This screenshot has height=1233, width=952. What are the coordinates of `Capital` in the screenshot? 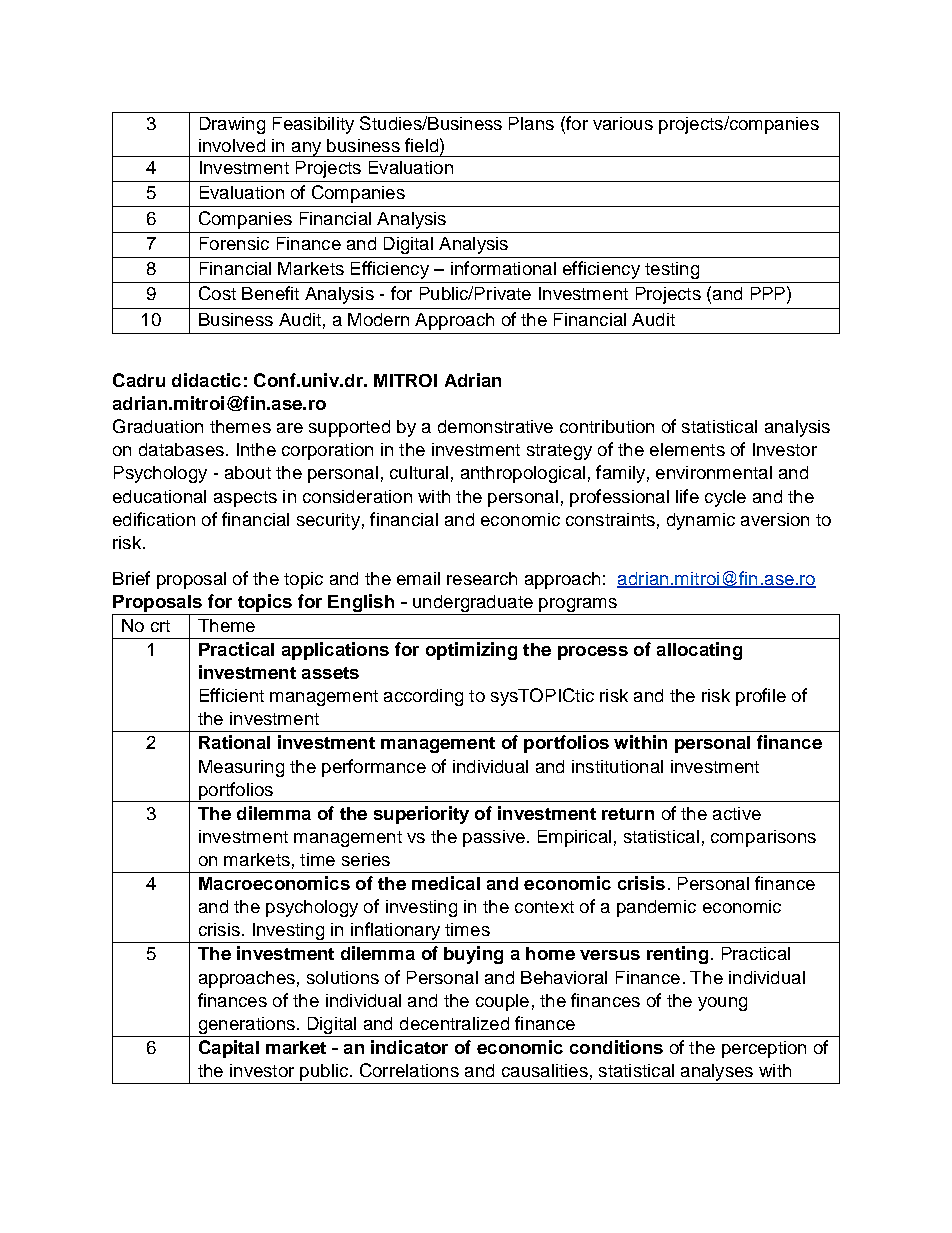 It's located at (229, 1049).
